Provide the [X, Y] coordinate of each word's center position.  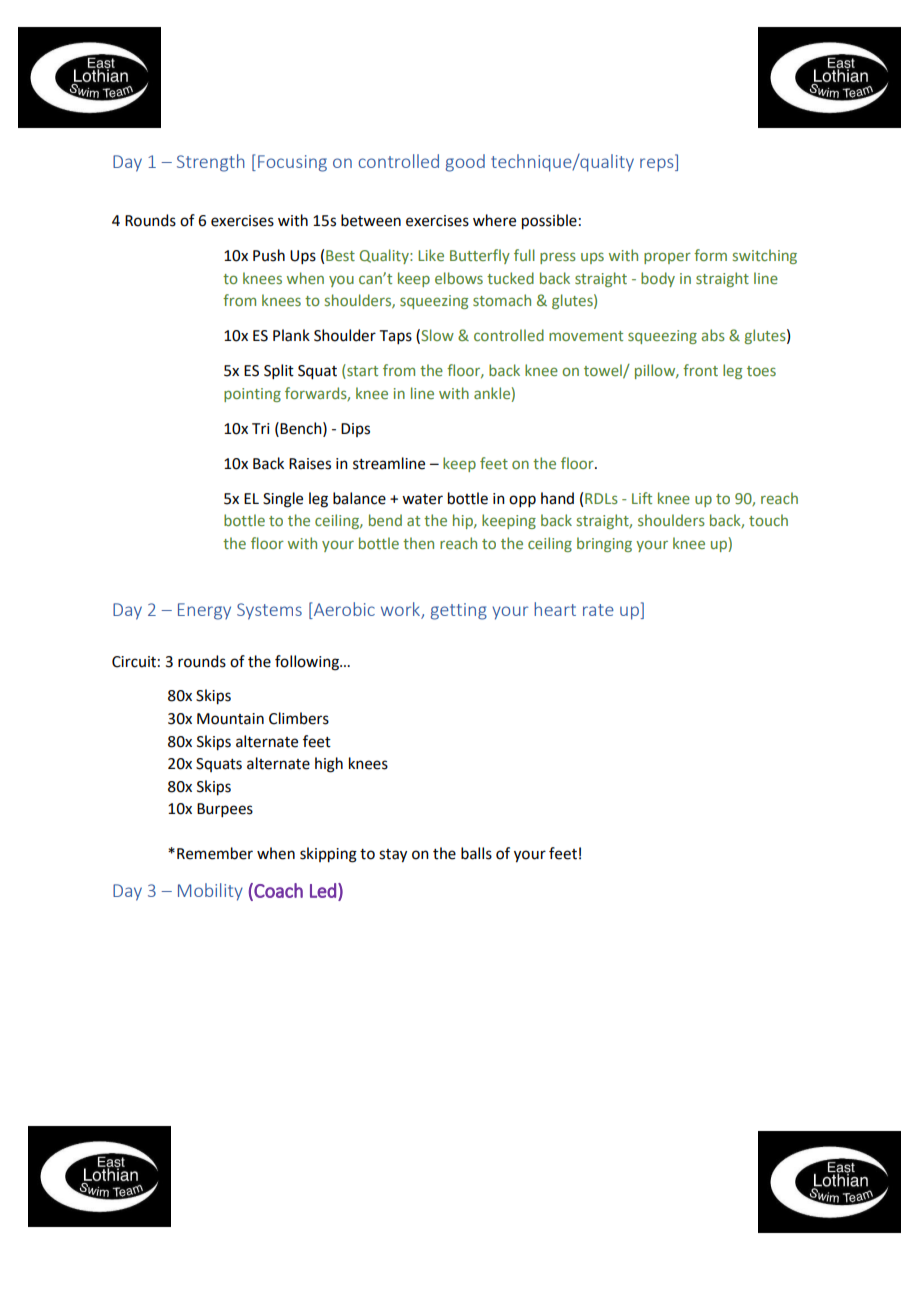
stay [393, 856]
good [465, 163]
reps [658, 165]
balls [476, 853]
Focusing [292, 163]
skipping [328, 855]
